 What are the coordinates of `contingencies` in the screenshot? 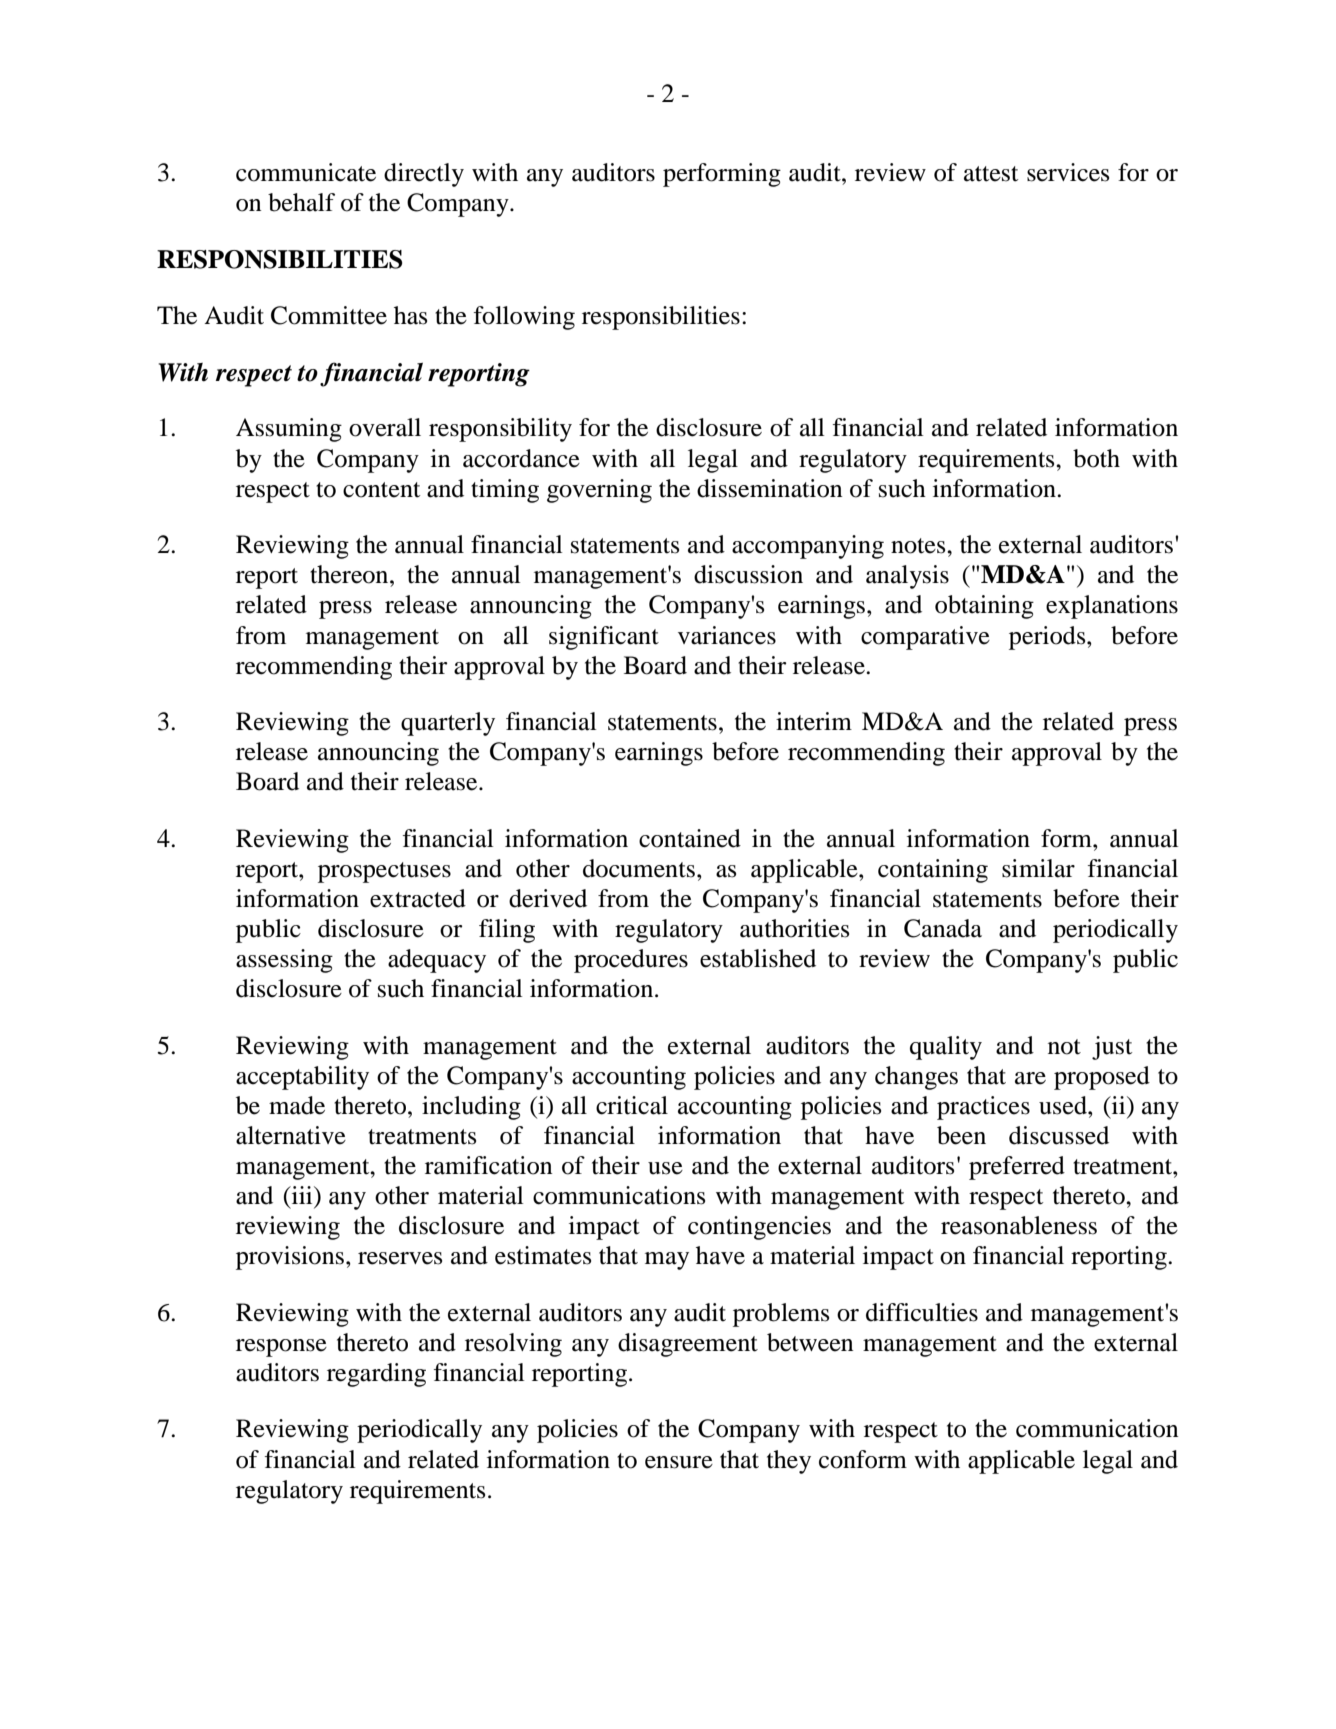 It's located at (759, 1228).
